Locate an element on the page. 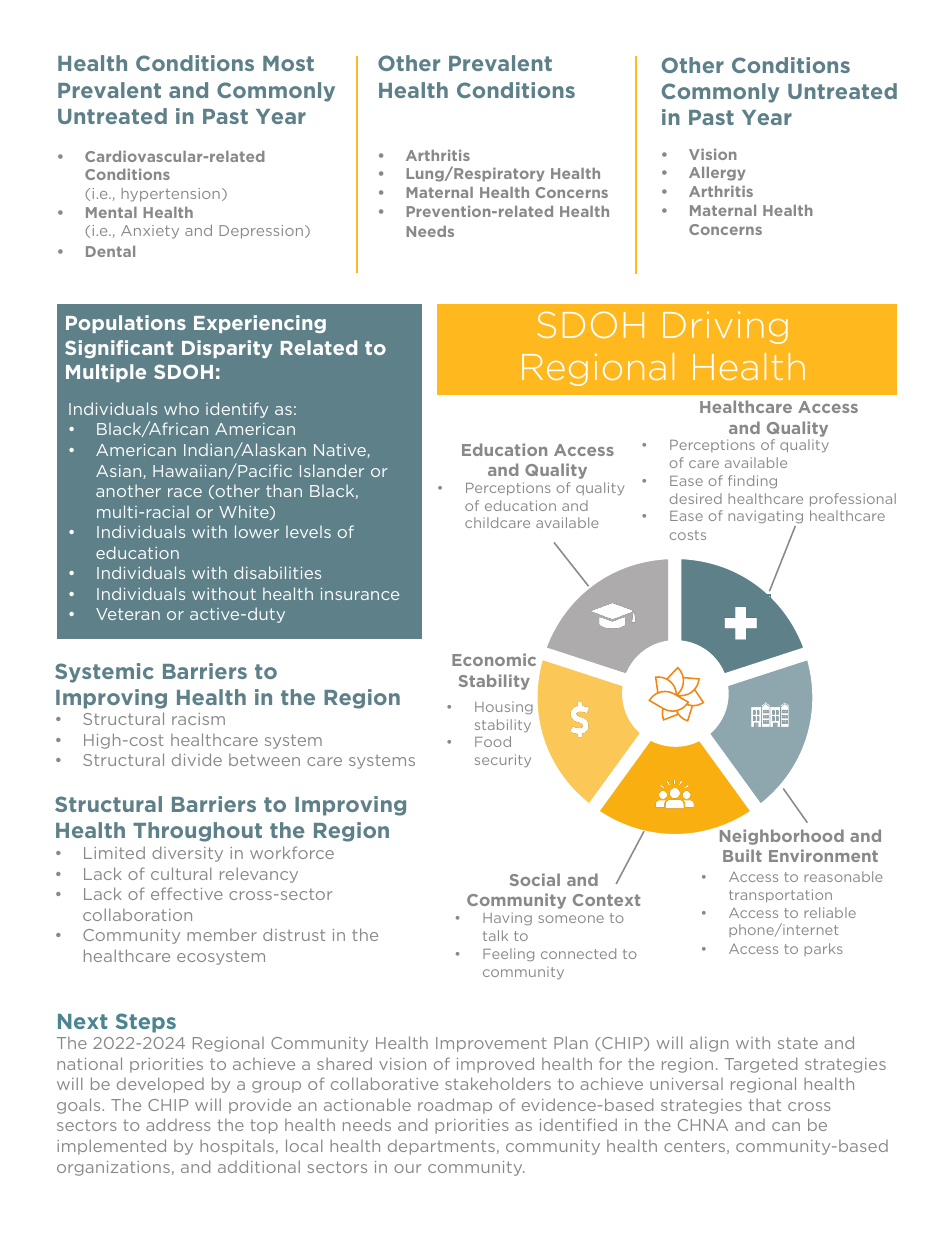 The height and width of the image is (1233, 952). navigating is located at coordinates (765, 518).
